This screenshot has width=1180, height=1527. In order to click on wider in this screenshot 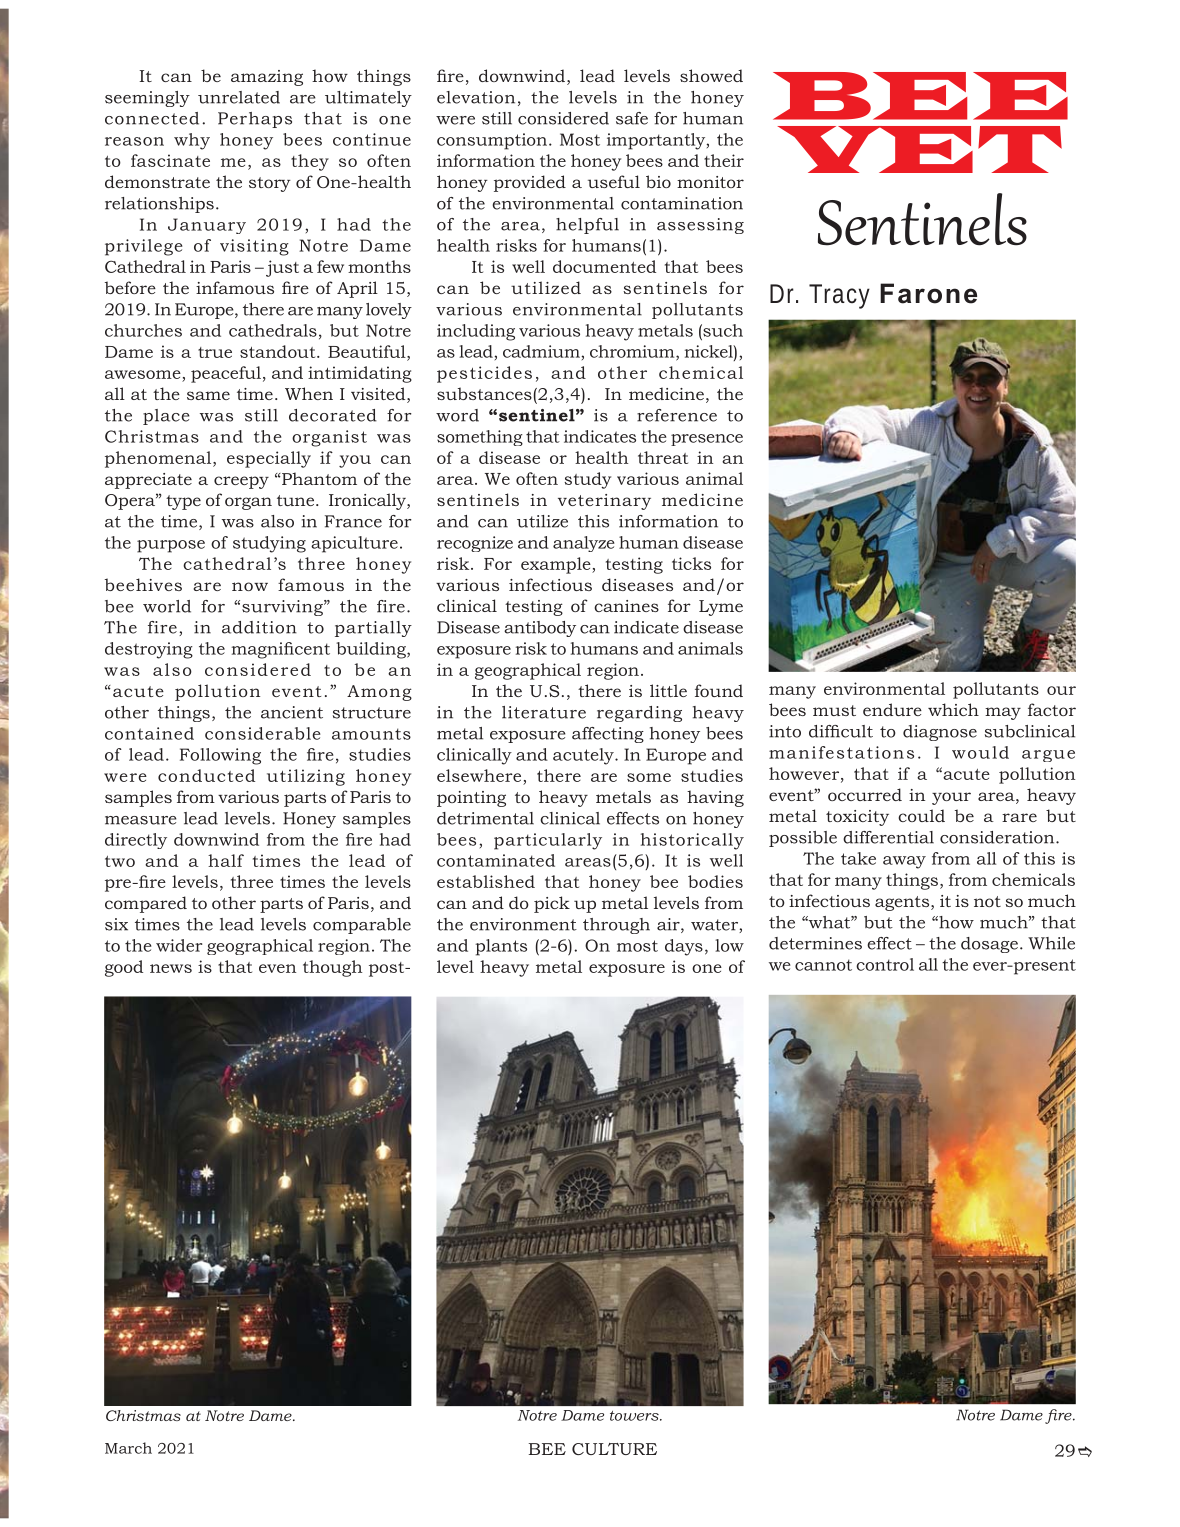, I will do `click(179, 945)`.
